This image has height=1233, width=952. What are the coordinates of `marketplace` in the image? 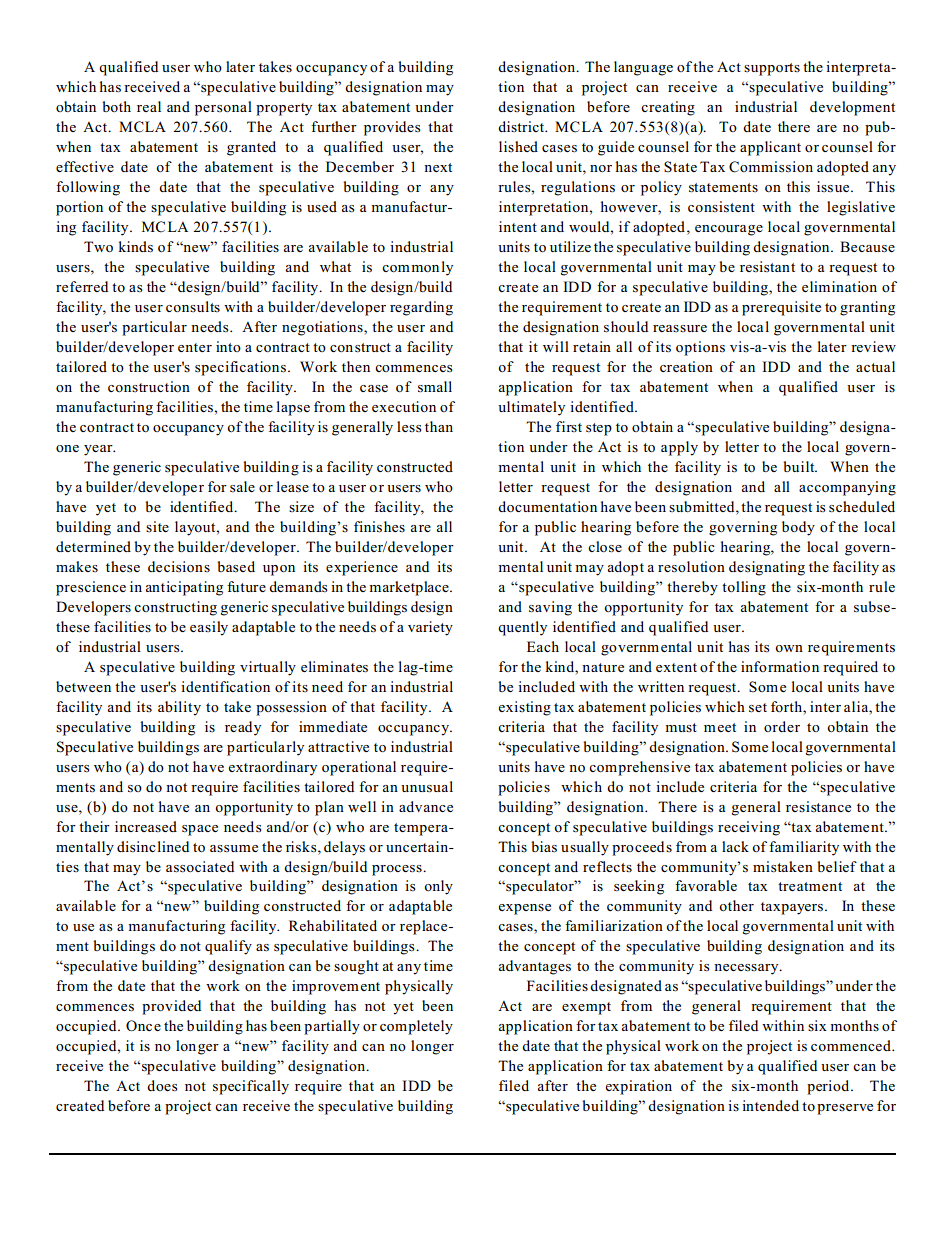 It's located at (410, 588).
